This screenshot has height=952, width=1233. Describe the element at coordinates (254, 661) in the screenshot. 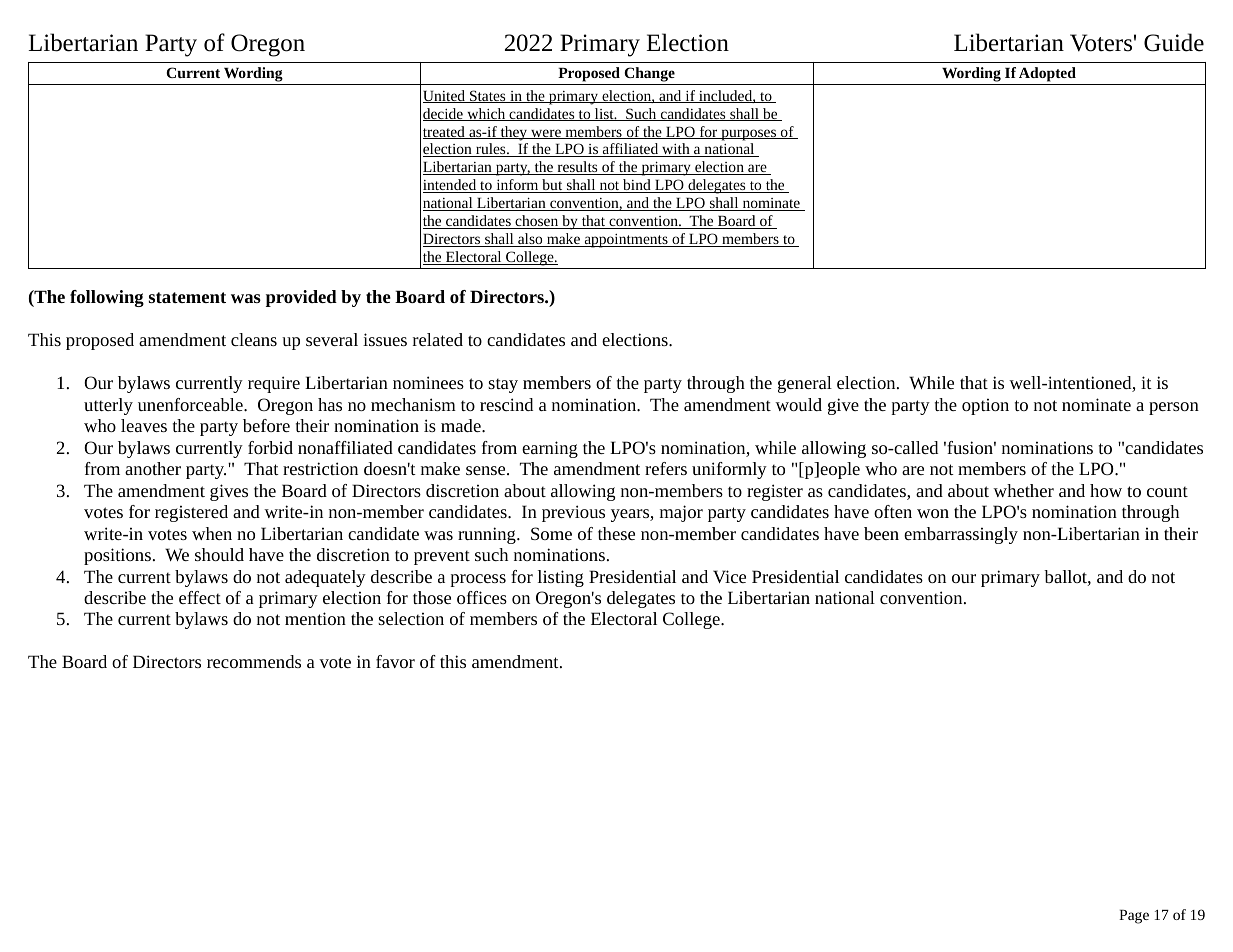

I see `recommends` at that location.
